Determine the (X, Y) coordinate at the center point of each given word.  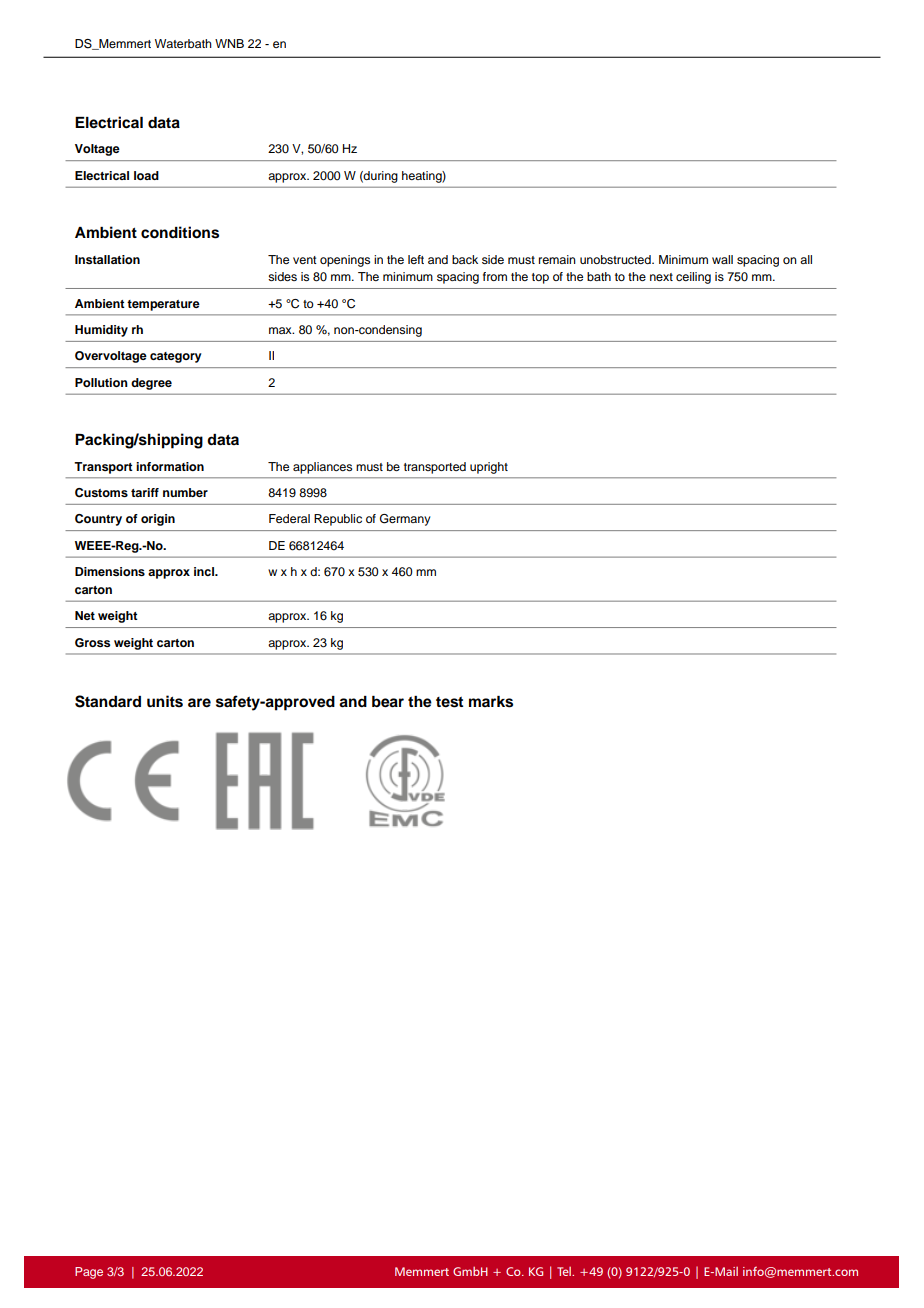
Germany (405, 520)
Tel (565, 1271)
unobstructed (616, 259)
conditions (180, 232)
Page (89, 1273)
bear (388, 702)
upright (489, 468)
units (165, 701)
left (416, 259)
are (199, 703)
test (449, 702)
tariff (145, 492)
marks (491, 702)
